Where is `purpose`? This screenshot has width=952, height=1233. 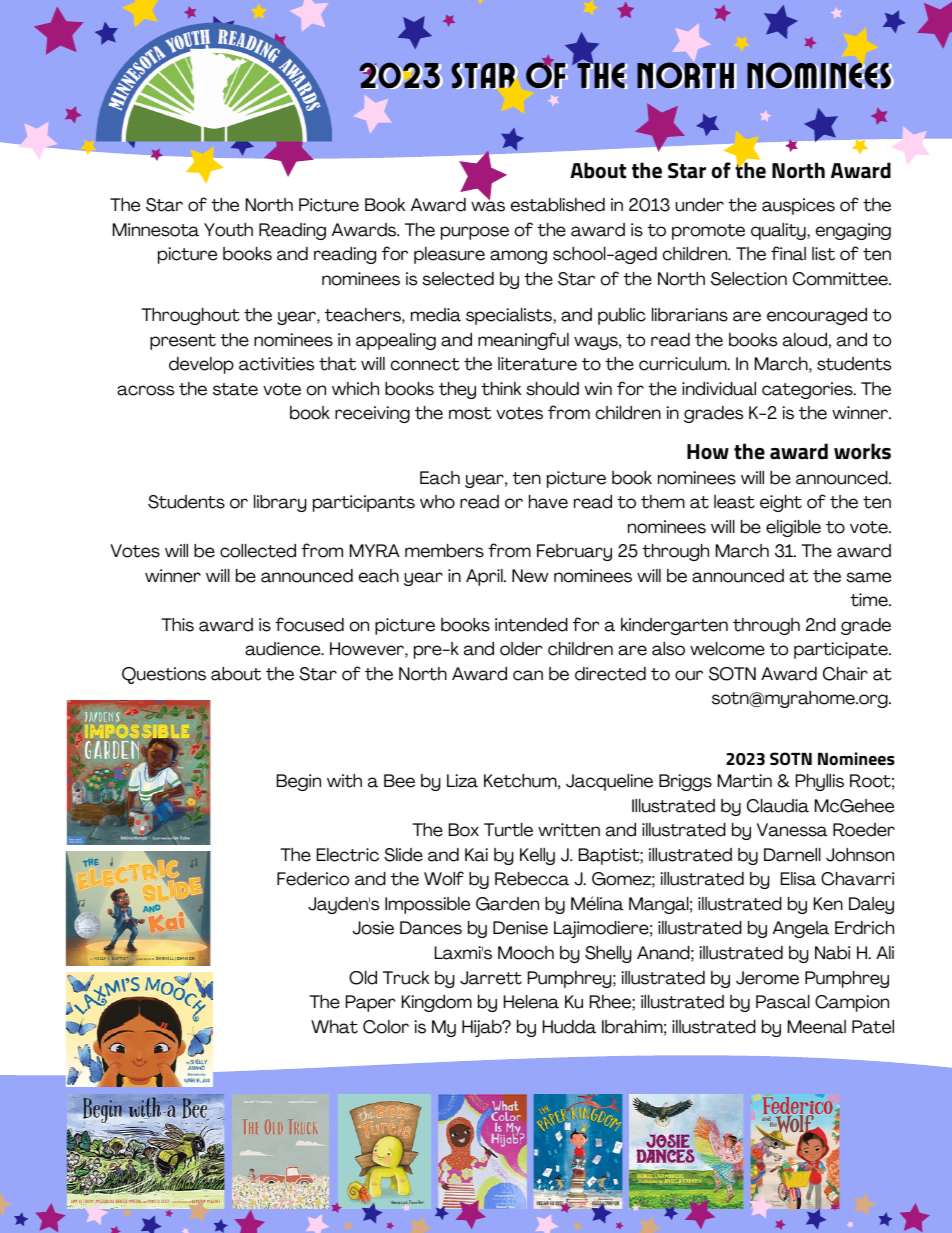
purpose is located at coordinates (475, 233).
